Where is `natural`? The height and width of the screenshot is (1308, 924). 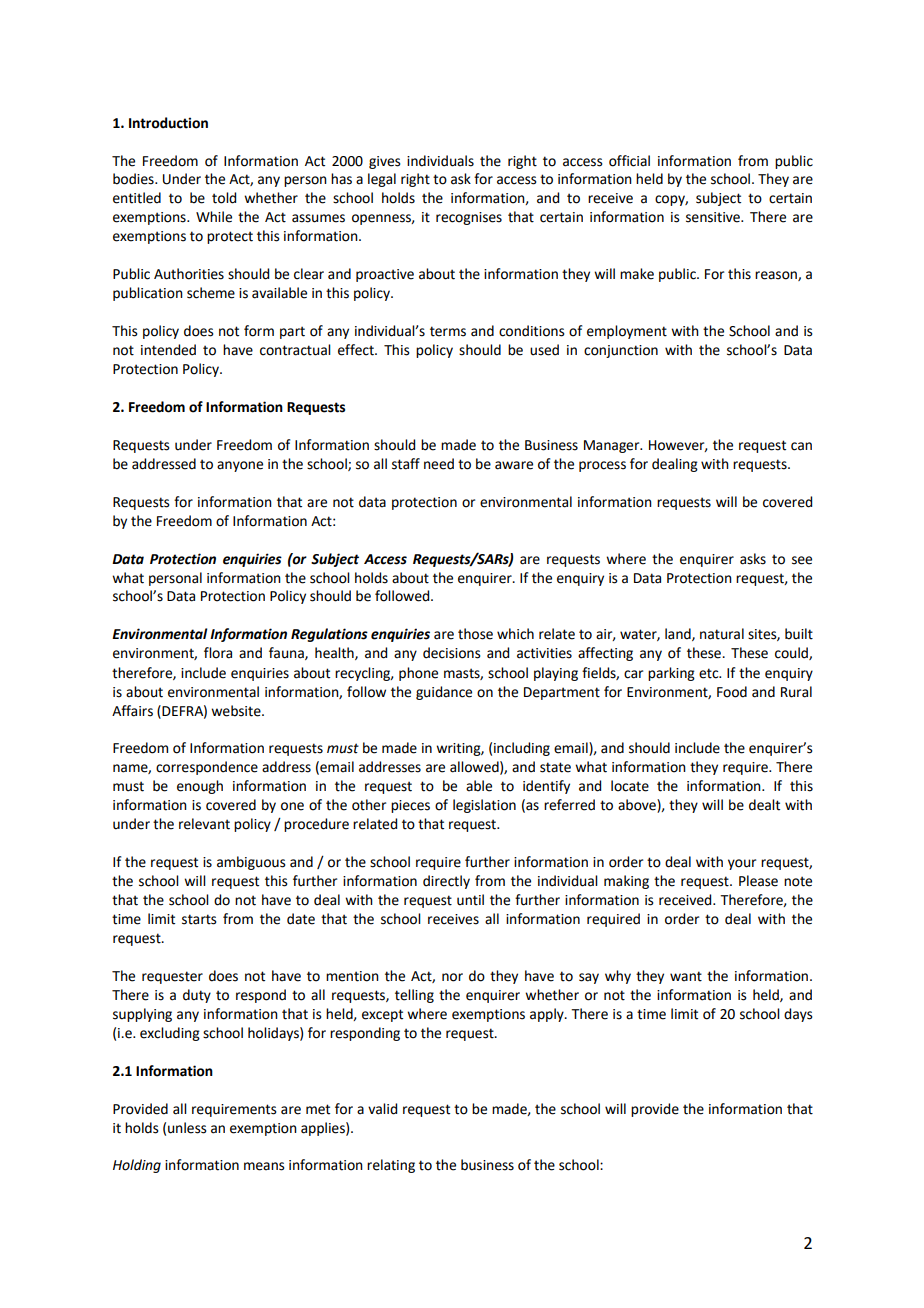
natural is located at coordinates (722, 634).
